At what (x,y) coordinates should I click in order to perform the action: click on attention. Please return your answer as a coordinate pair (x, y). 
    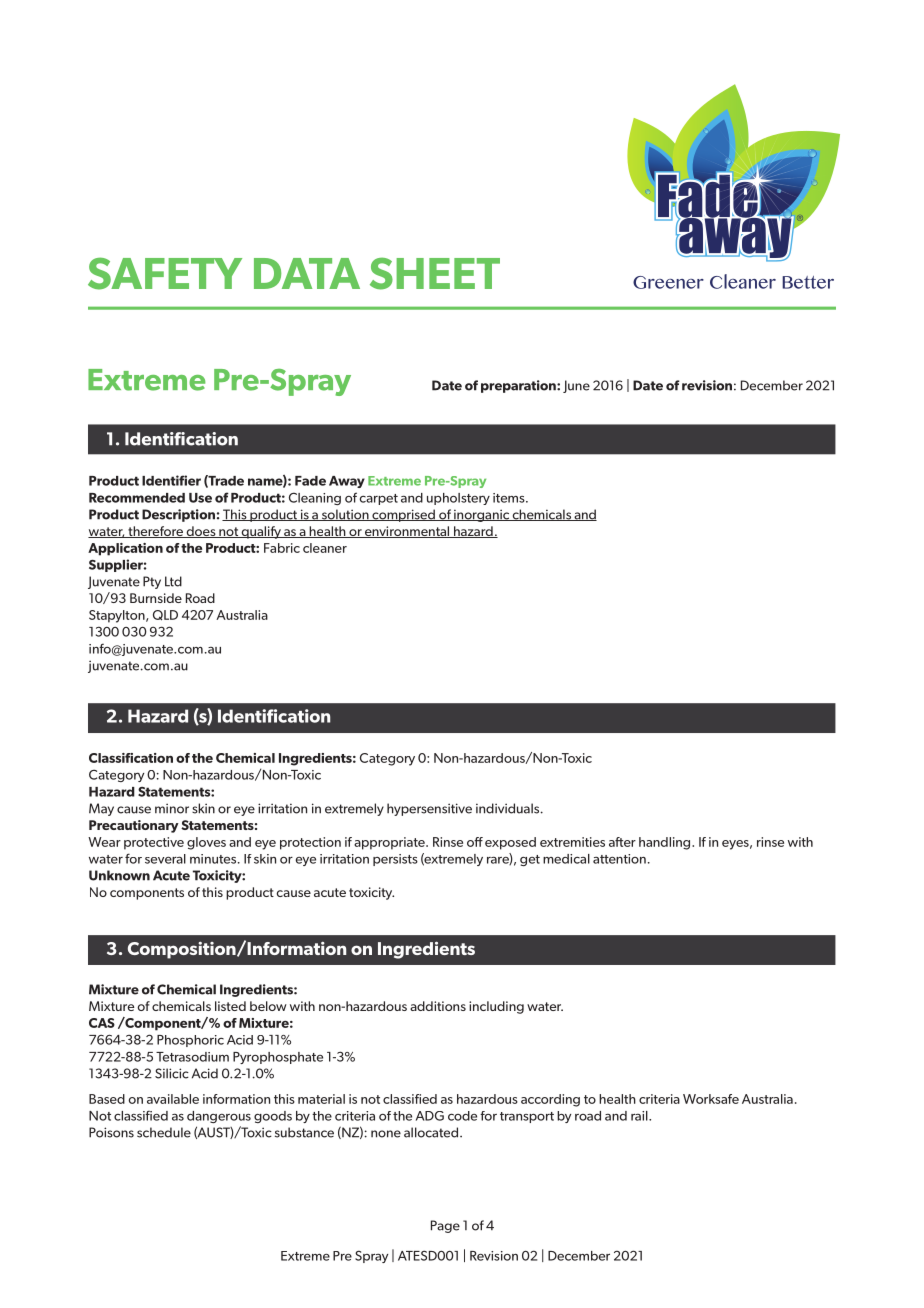
    Looking at the image, I should click on (619, 859).
